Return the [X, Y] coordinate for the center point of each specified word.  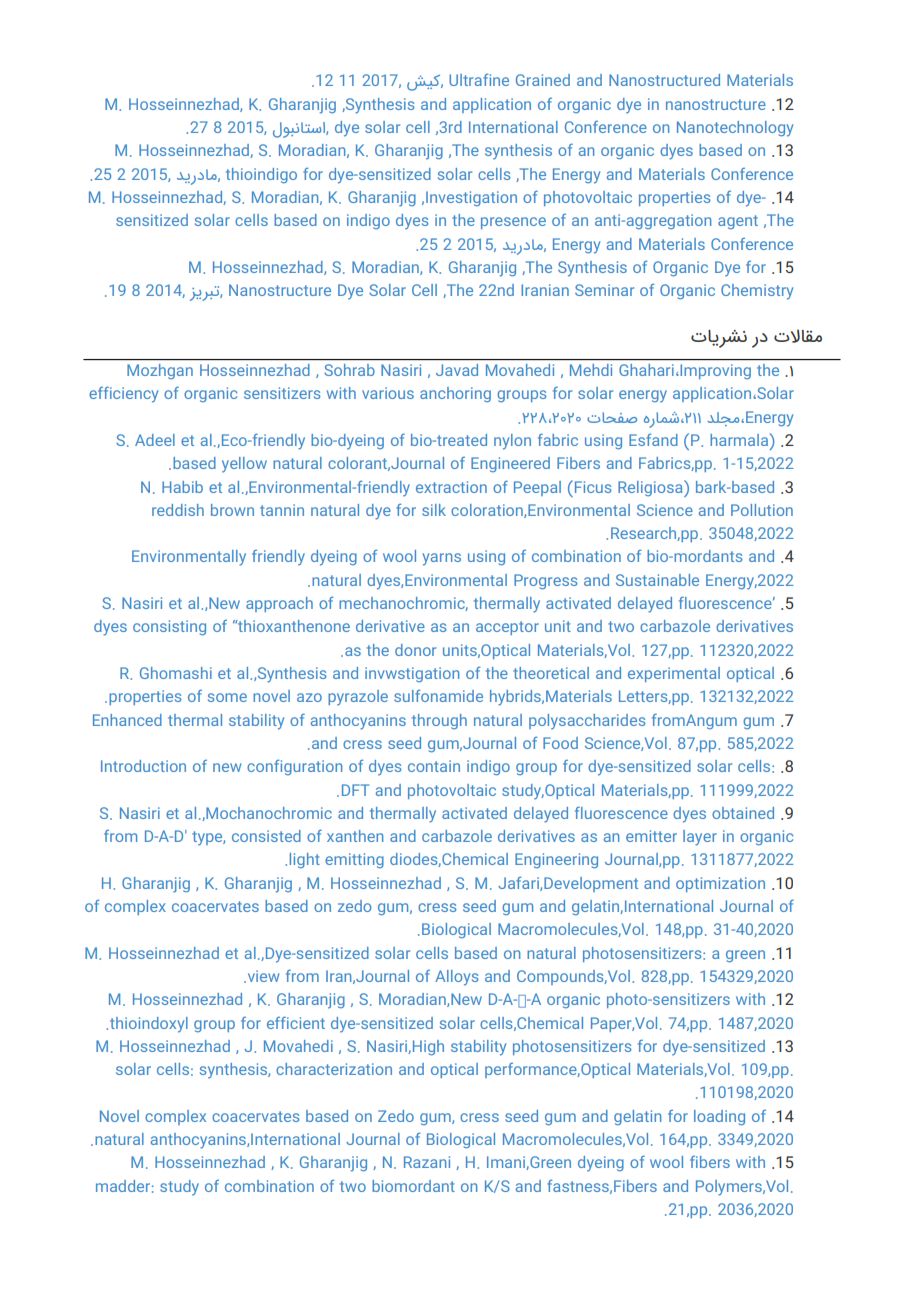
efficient [296, 1023]
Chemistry [757, 292]
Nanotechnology [735, 129]
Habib [182, 487]
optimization [720, 884]
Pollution [762, 510]
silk [434, 510]
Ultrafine [479, 79]
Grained [543, 80]
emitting [354, 860]
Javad [457, 370]
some [227, 697]
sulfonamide [438, 695]
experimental [674, 674]
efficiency [123, 395]
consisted [266, 836]
